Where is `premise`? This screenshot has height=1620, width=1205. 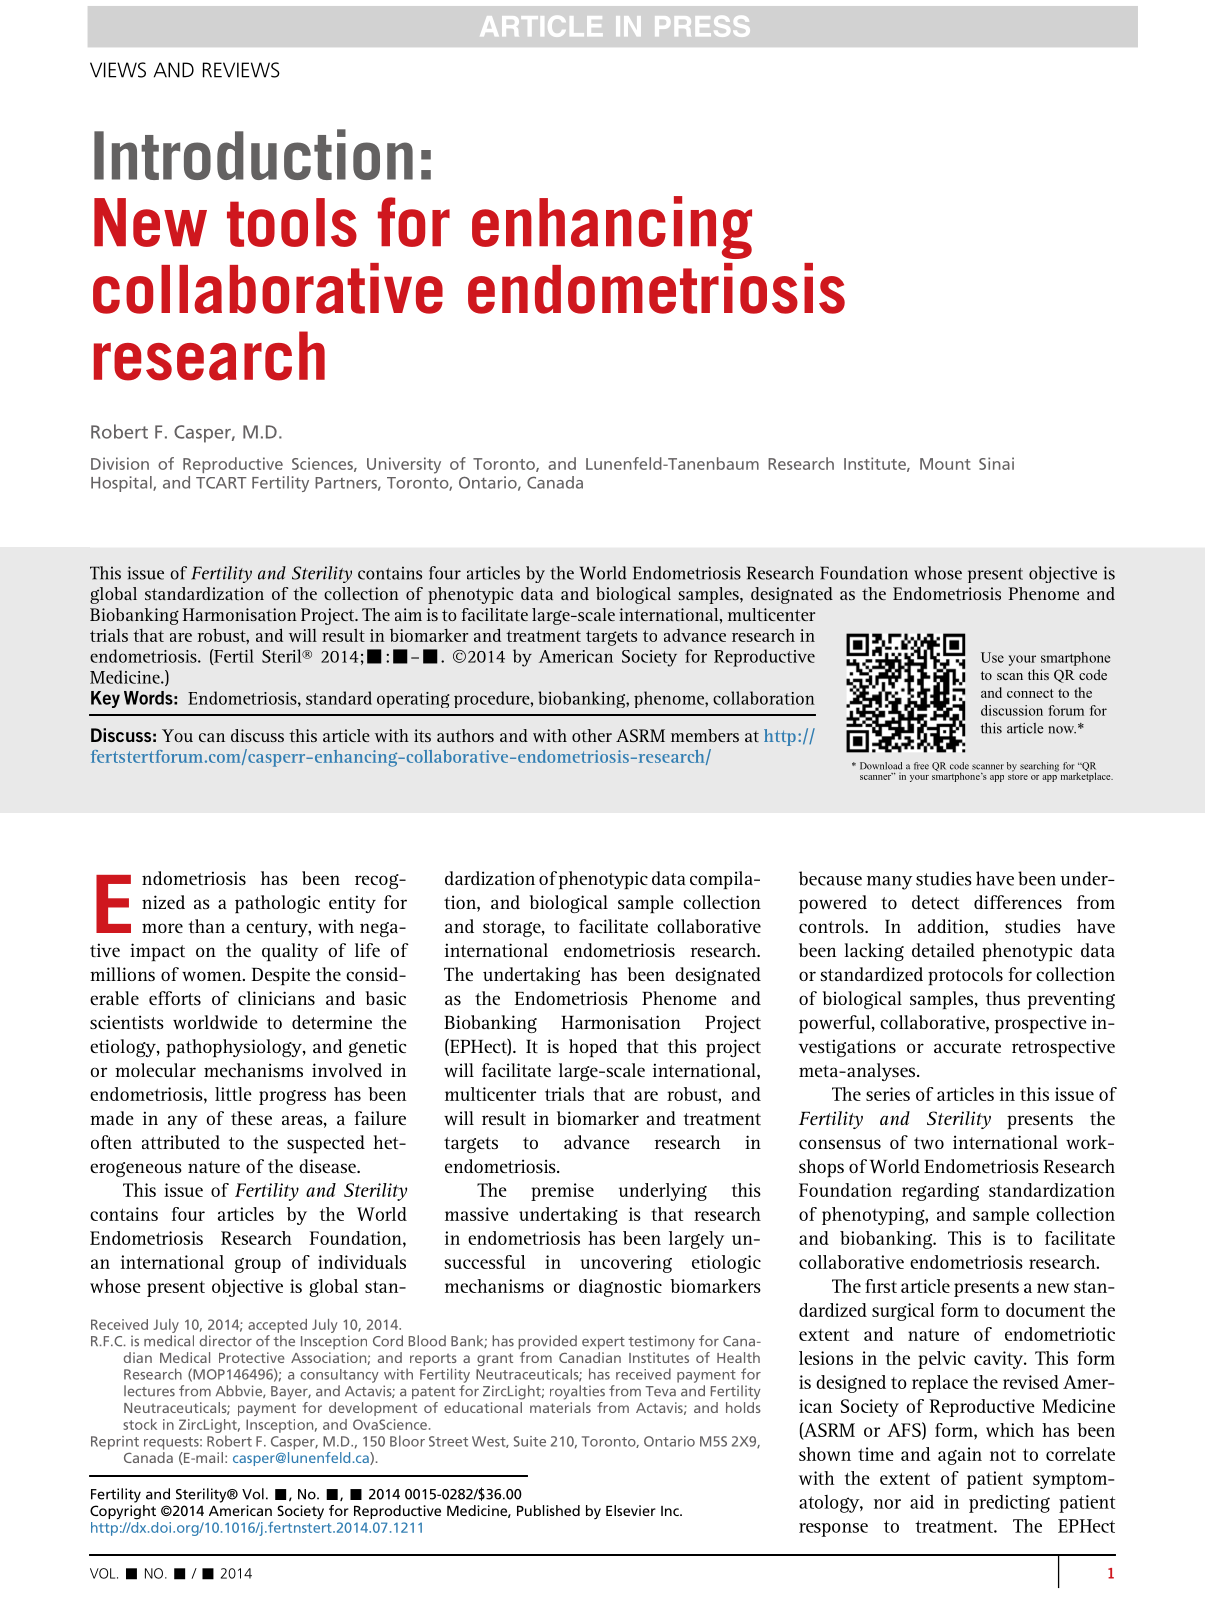 premise is located at coordinates (562, 1192).
